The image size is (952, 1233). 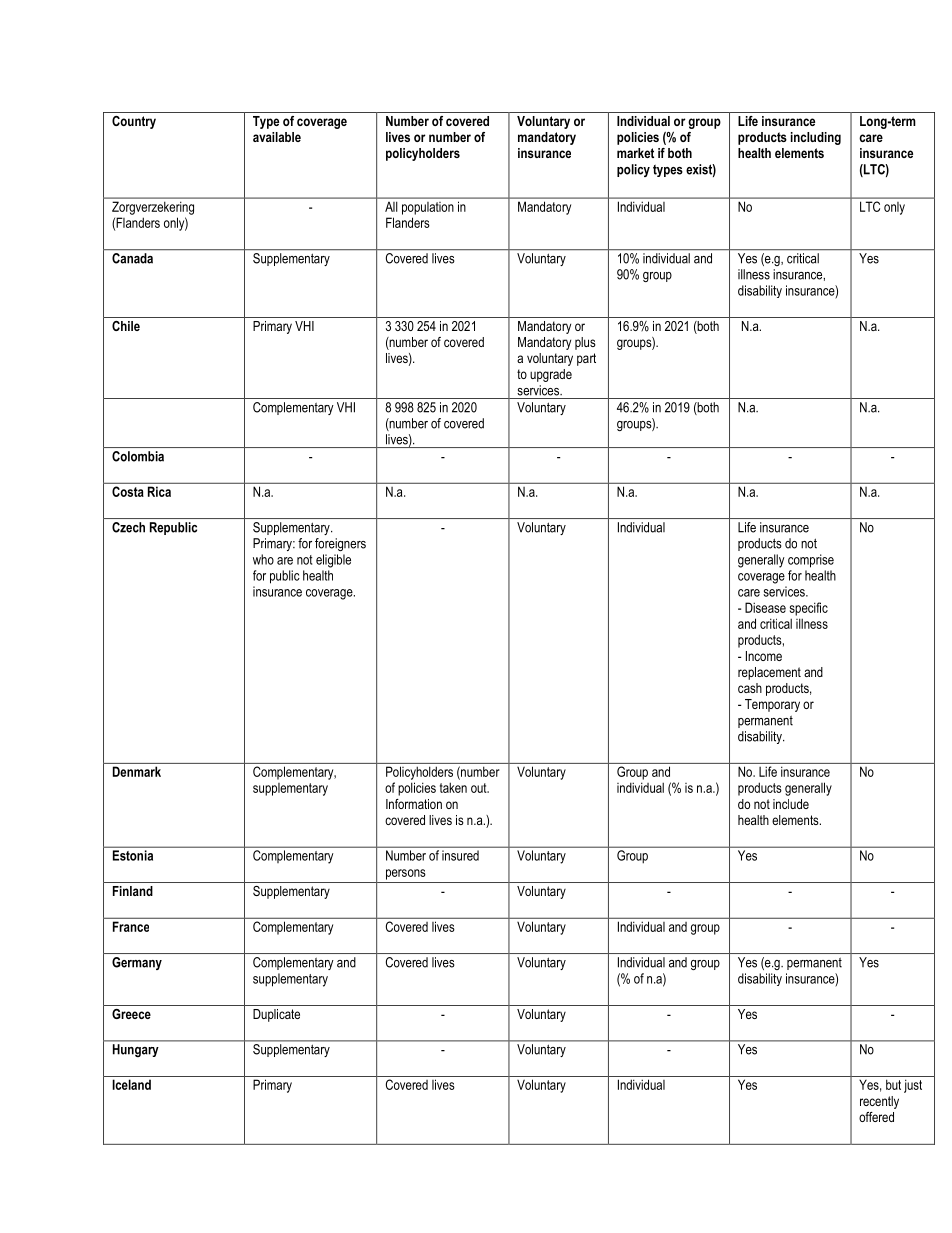 What do you see at coordinates (816, 138) in the screenshot?
I see `including` at bounding box center [816, 138].
